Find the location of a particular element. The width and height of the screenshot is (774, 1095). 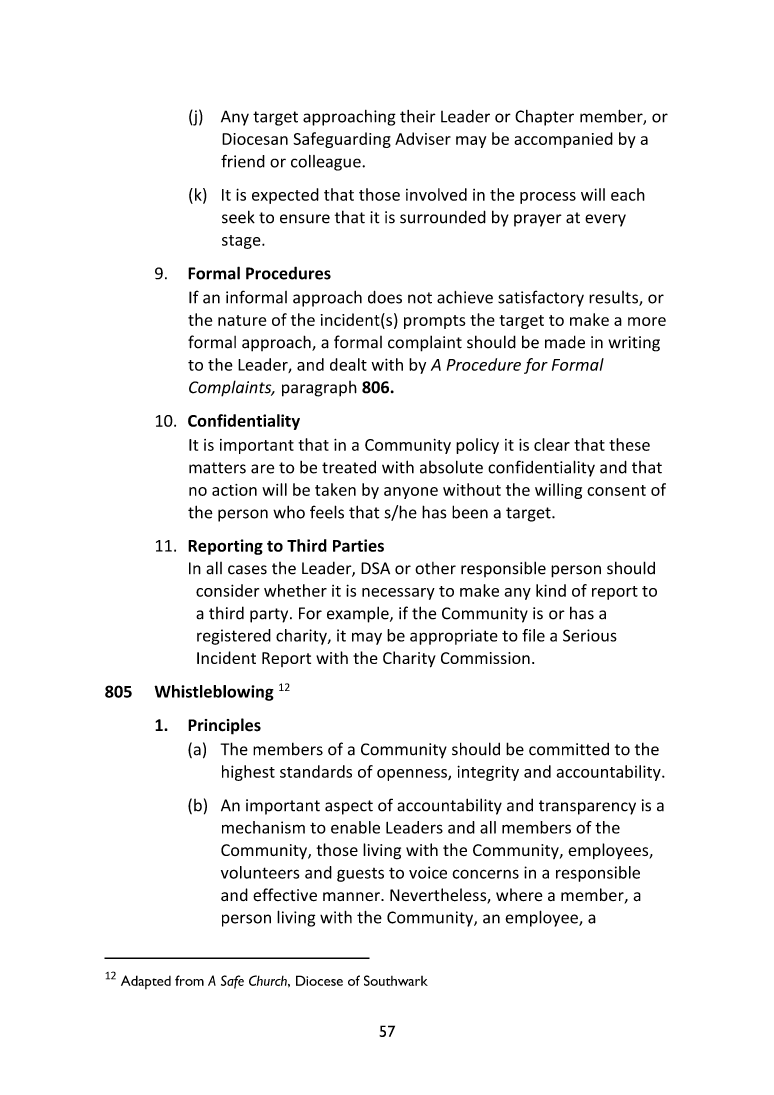

Adviser is located at coordinates (423, 138).
